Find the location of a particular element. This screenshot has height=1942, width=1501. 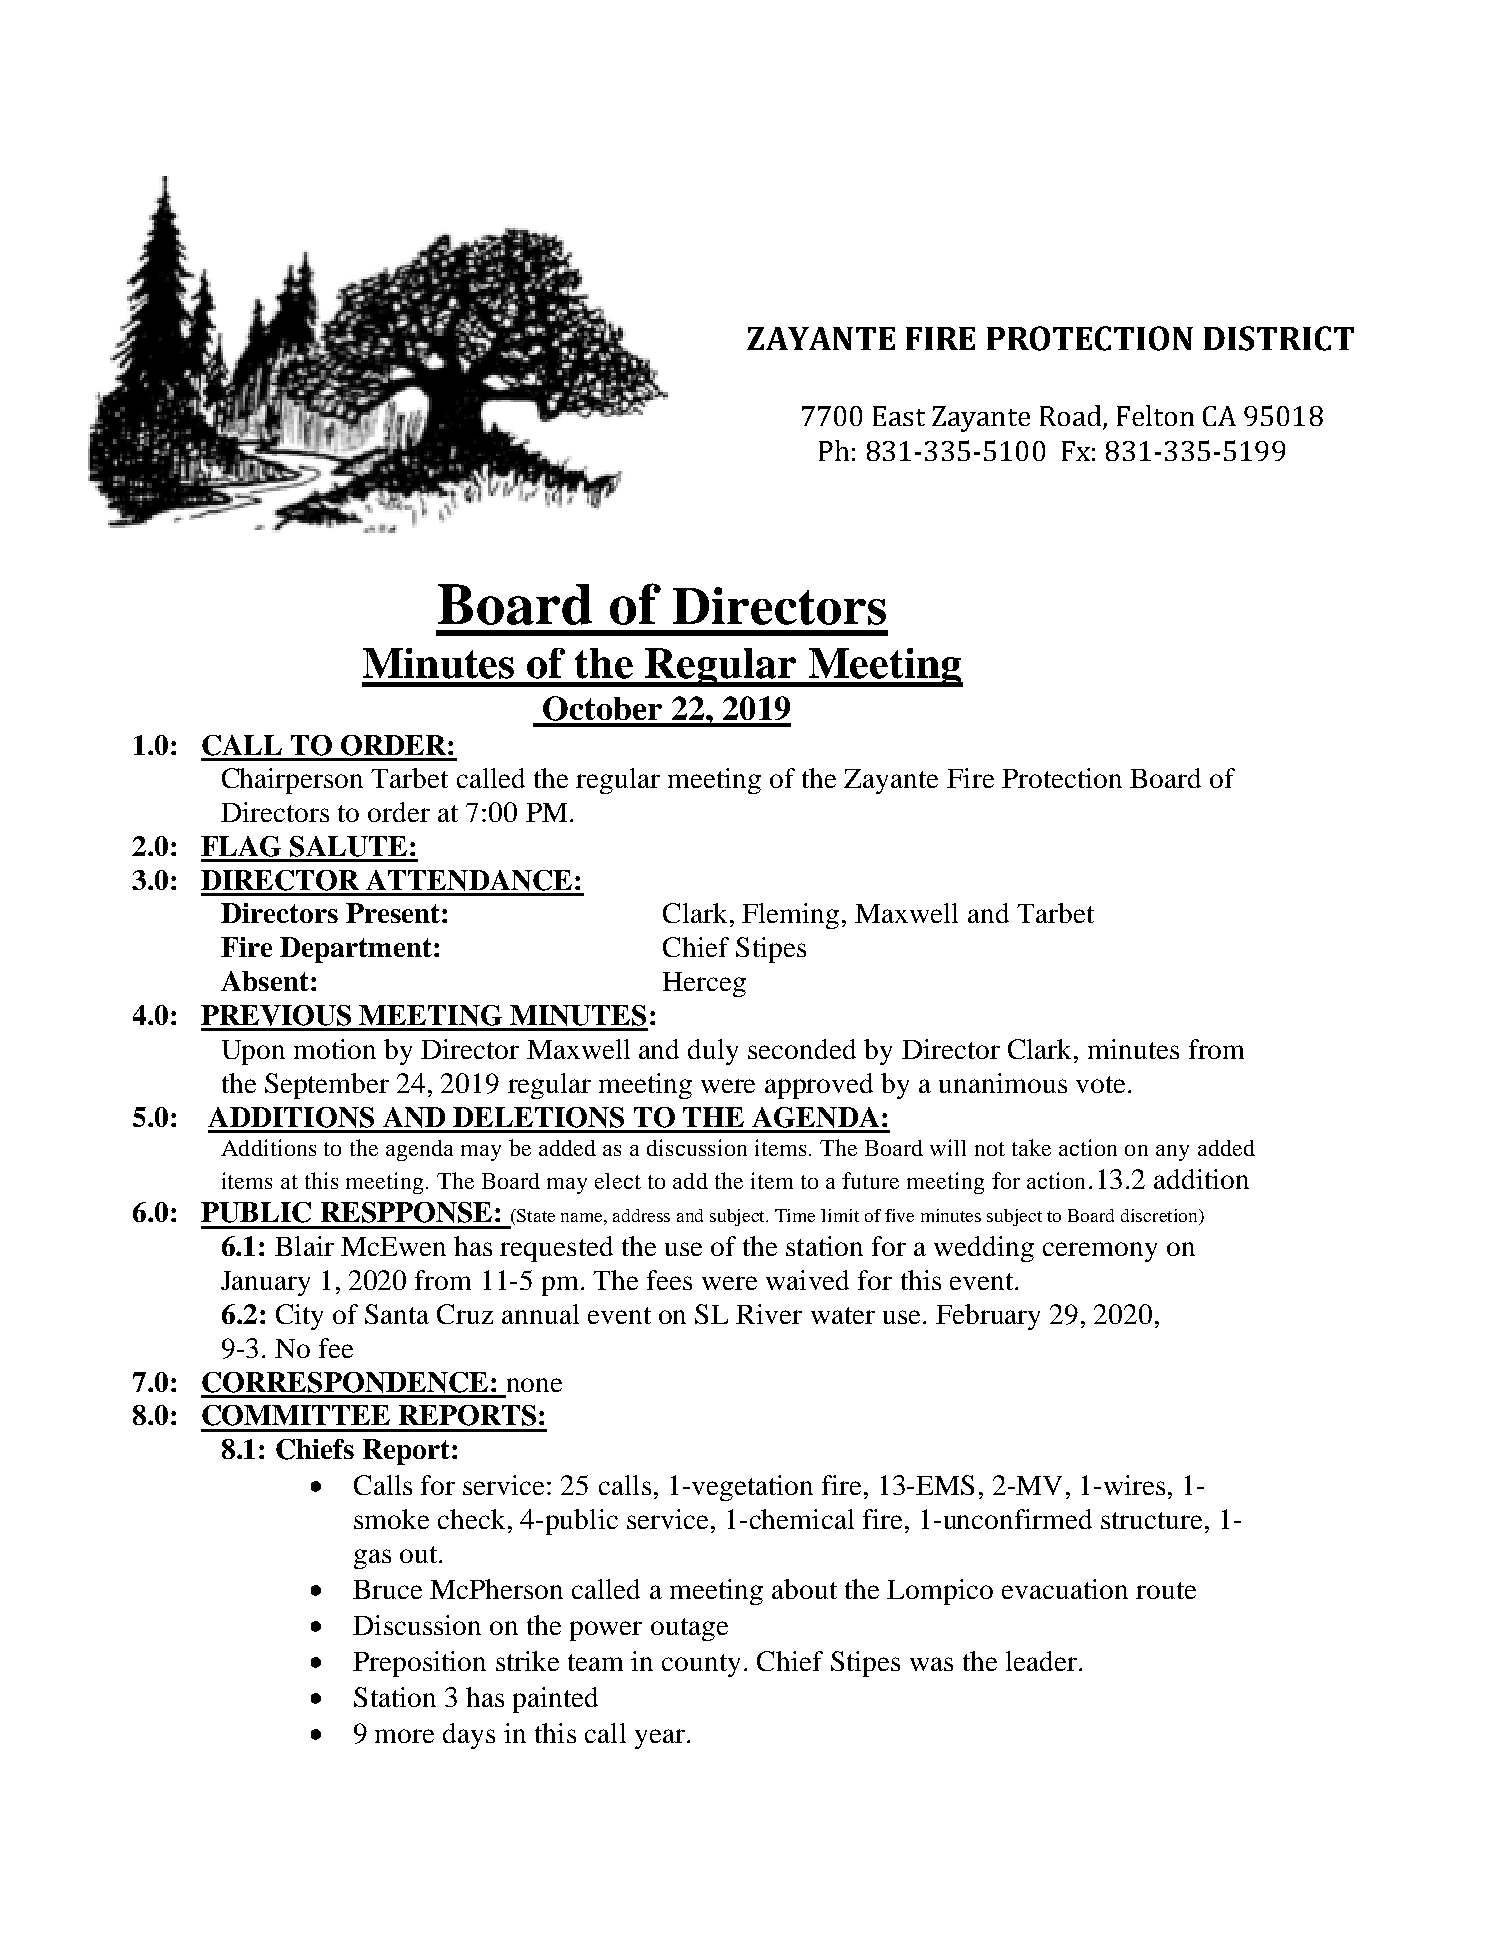

East is located at coordinates (899, 416).
